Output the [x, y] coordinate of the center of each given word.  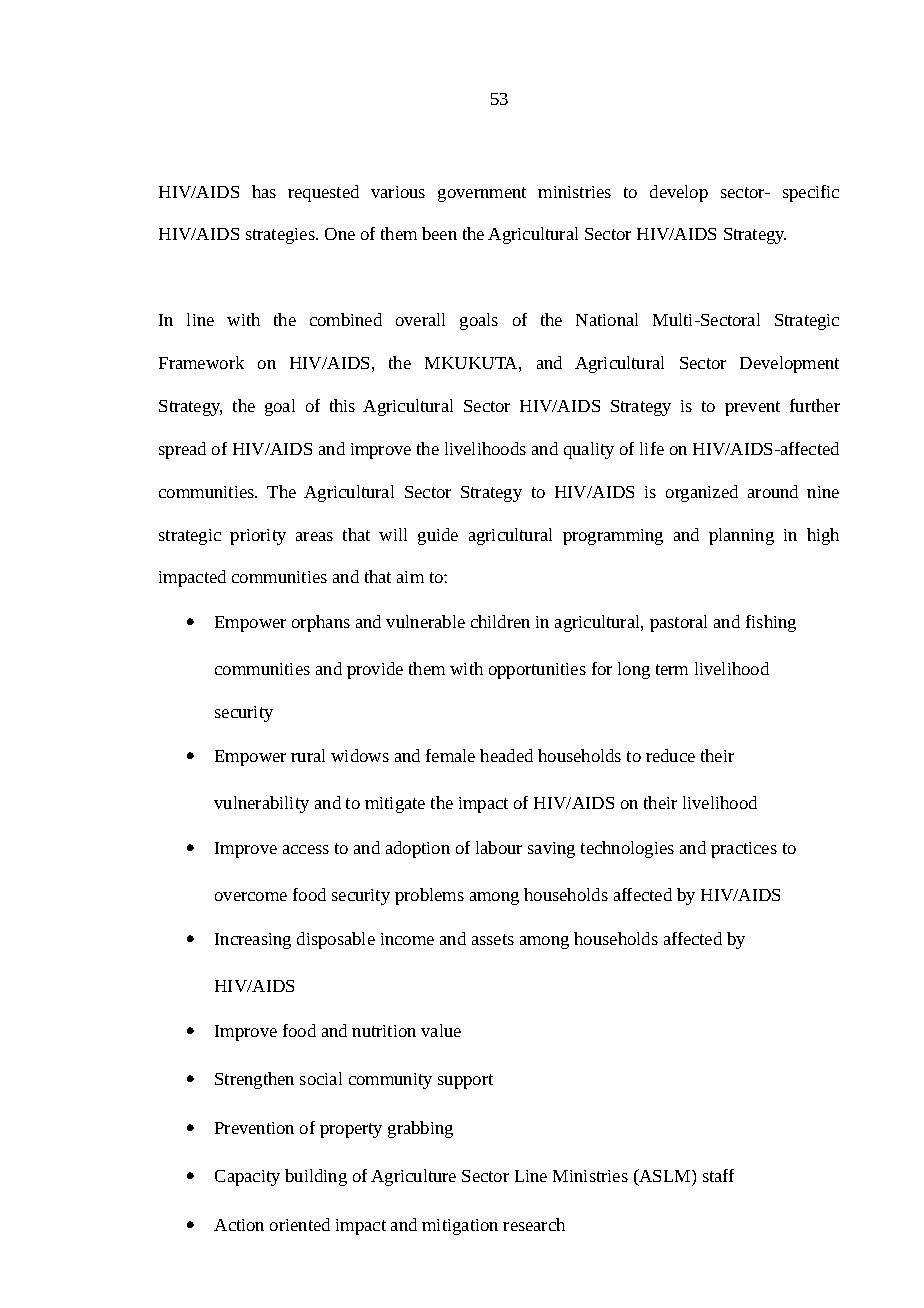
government [482, 194]
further [815, 405]
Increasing [253, 941]
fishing [771, 623]
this [342, 405]
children [500, 621]
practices [744, 850]
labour [499, 847]
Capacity [247, 1178]
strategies [281, 236]
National [607, 319]
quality [589, 450]
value [441, 1030]
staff [718, 1175]
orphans [321, 623]
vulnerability [261, 804]
